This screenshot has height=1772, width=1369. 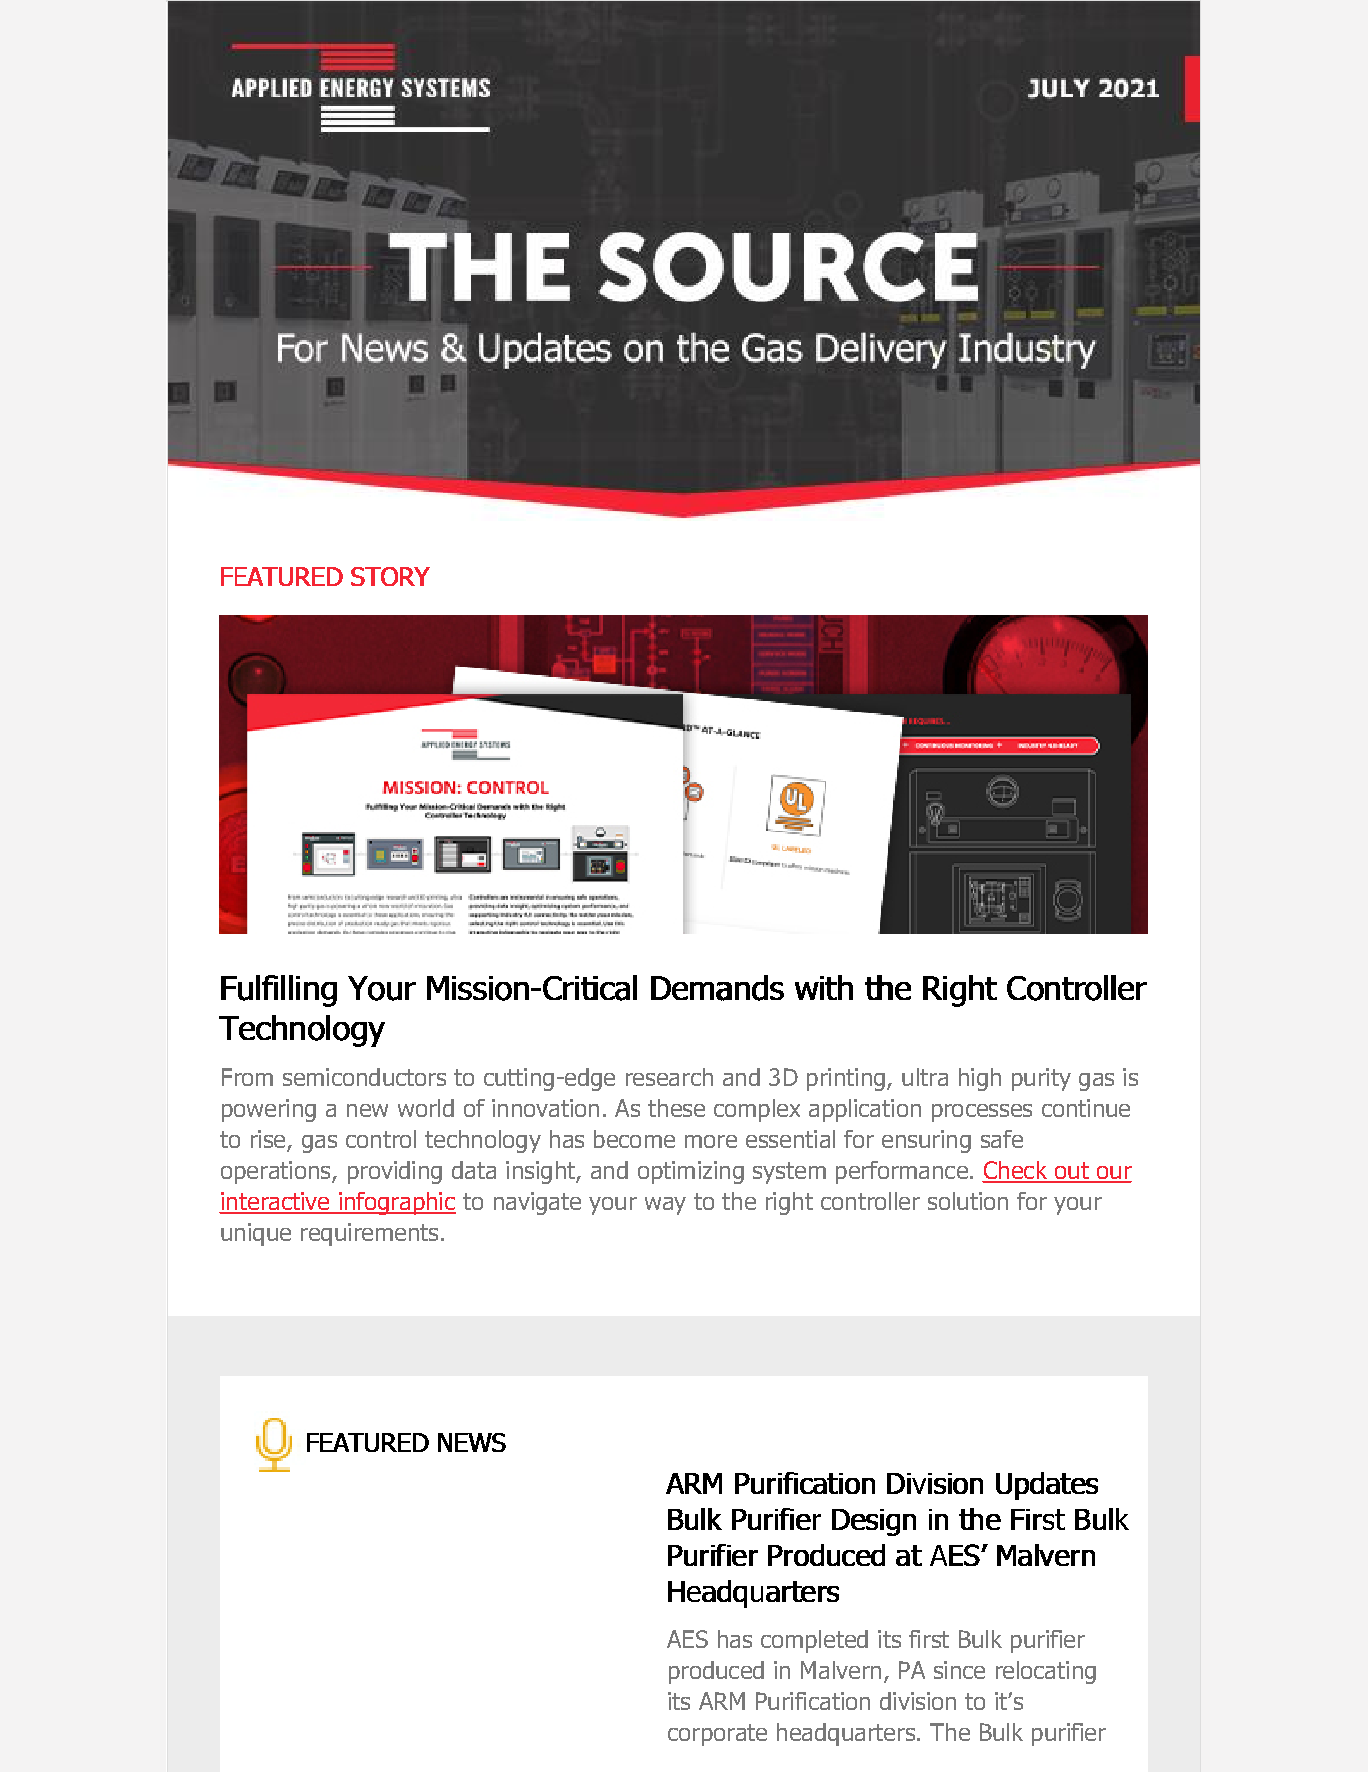 What do you see at coordinates (390, 576) in the screenshot?
I see `STORY` at bounding box center [390, 576].
